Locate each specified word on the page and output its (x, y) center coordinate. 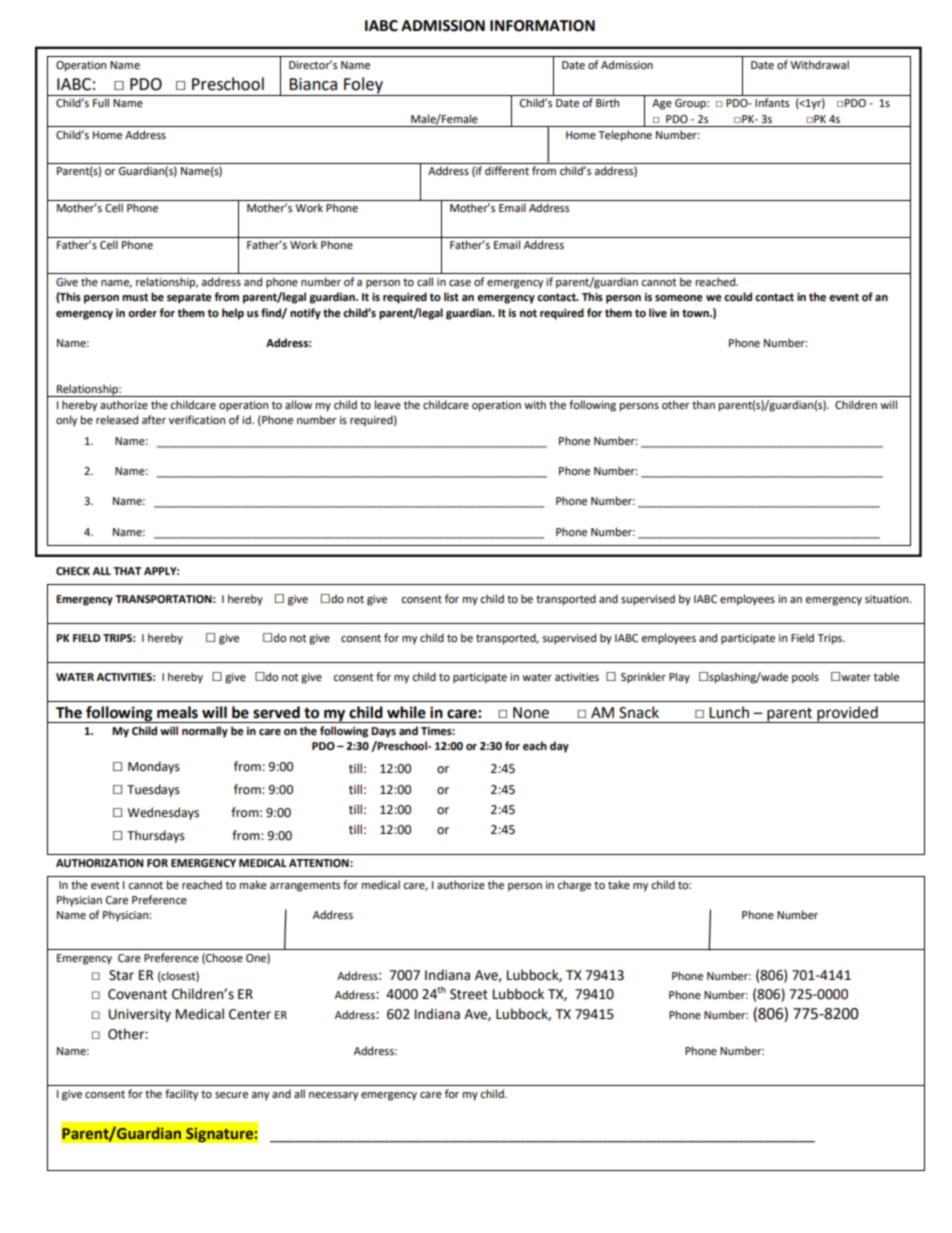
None (531, 713)
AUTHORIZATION (99, 863)
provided (847, 714)
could (738, 297)
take (619, 884)
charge (574, 886)
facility (181, 1095)
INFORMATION (542, 26)
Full (101, 102)
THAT (127, 571)
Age (662, 104)
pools (805, 678)
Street (469, 994)
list (451, 297)
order (142, 313)
